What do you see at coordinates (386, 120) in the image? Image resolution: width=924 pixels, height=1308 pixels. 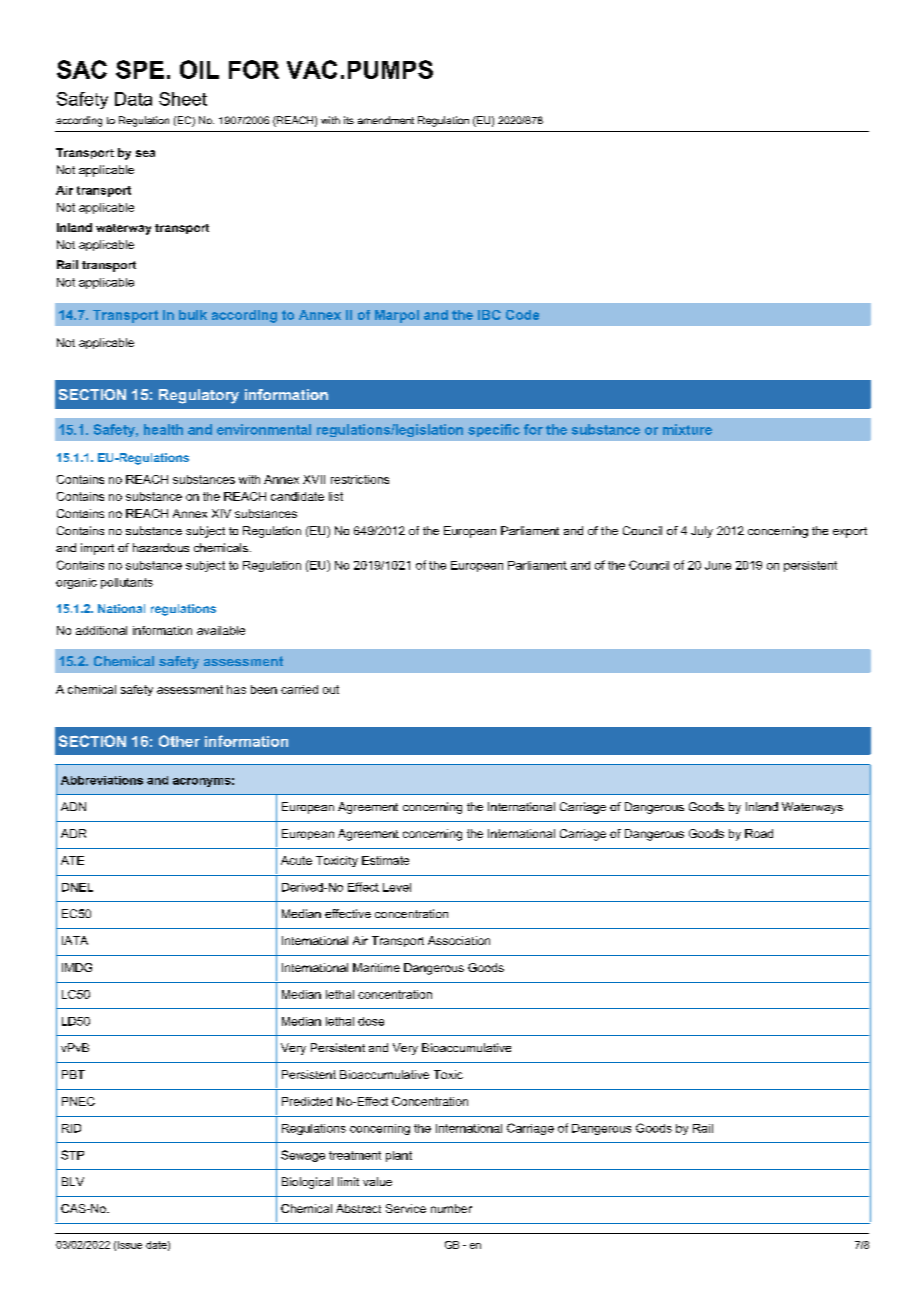 I see `amendment` at bounding box center [386, 120].
